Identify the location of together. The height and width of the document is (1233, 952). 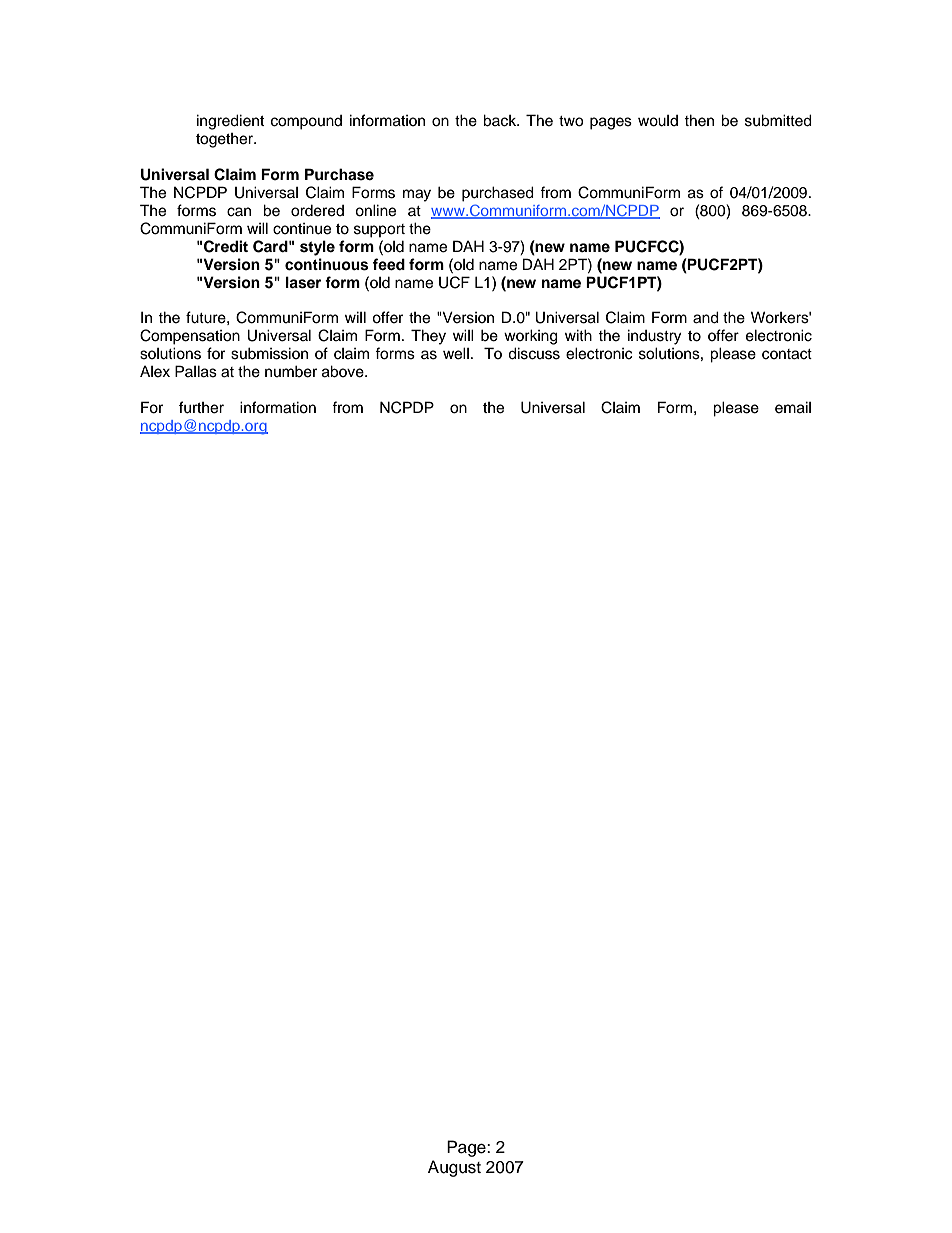
(226, 140).
